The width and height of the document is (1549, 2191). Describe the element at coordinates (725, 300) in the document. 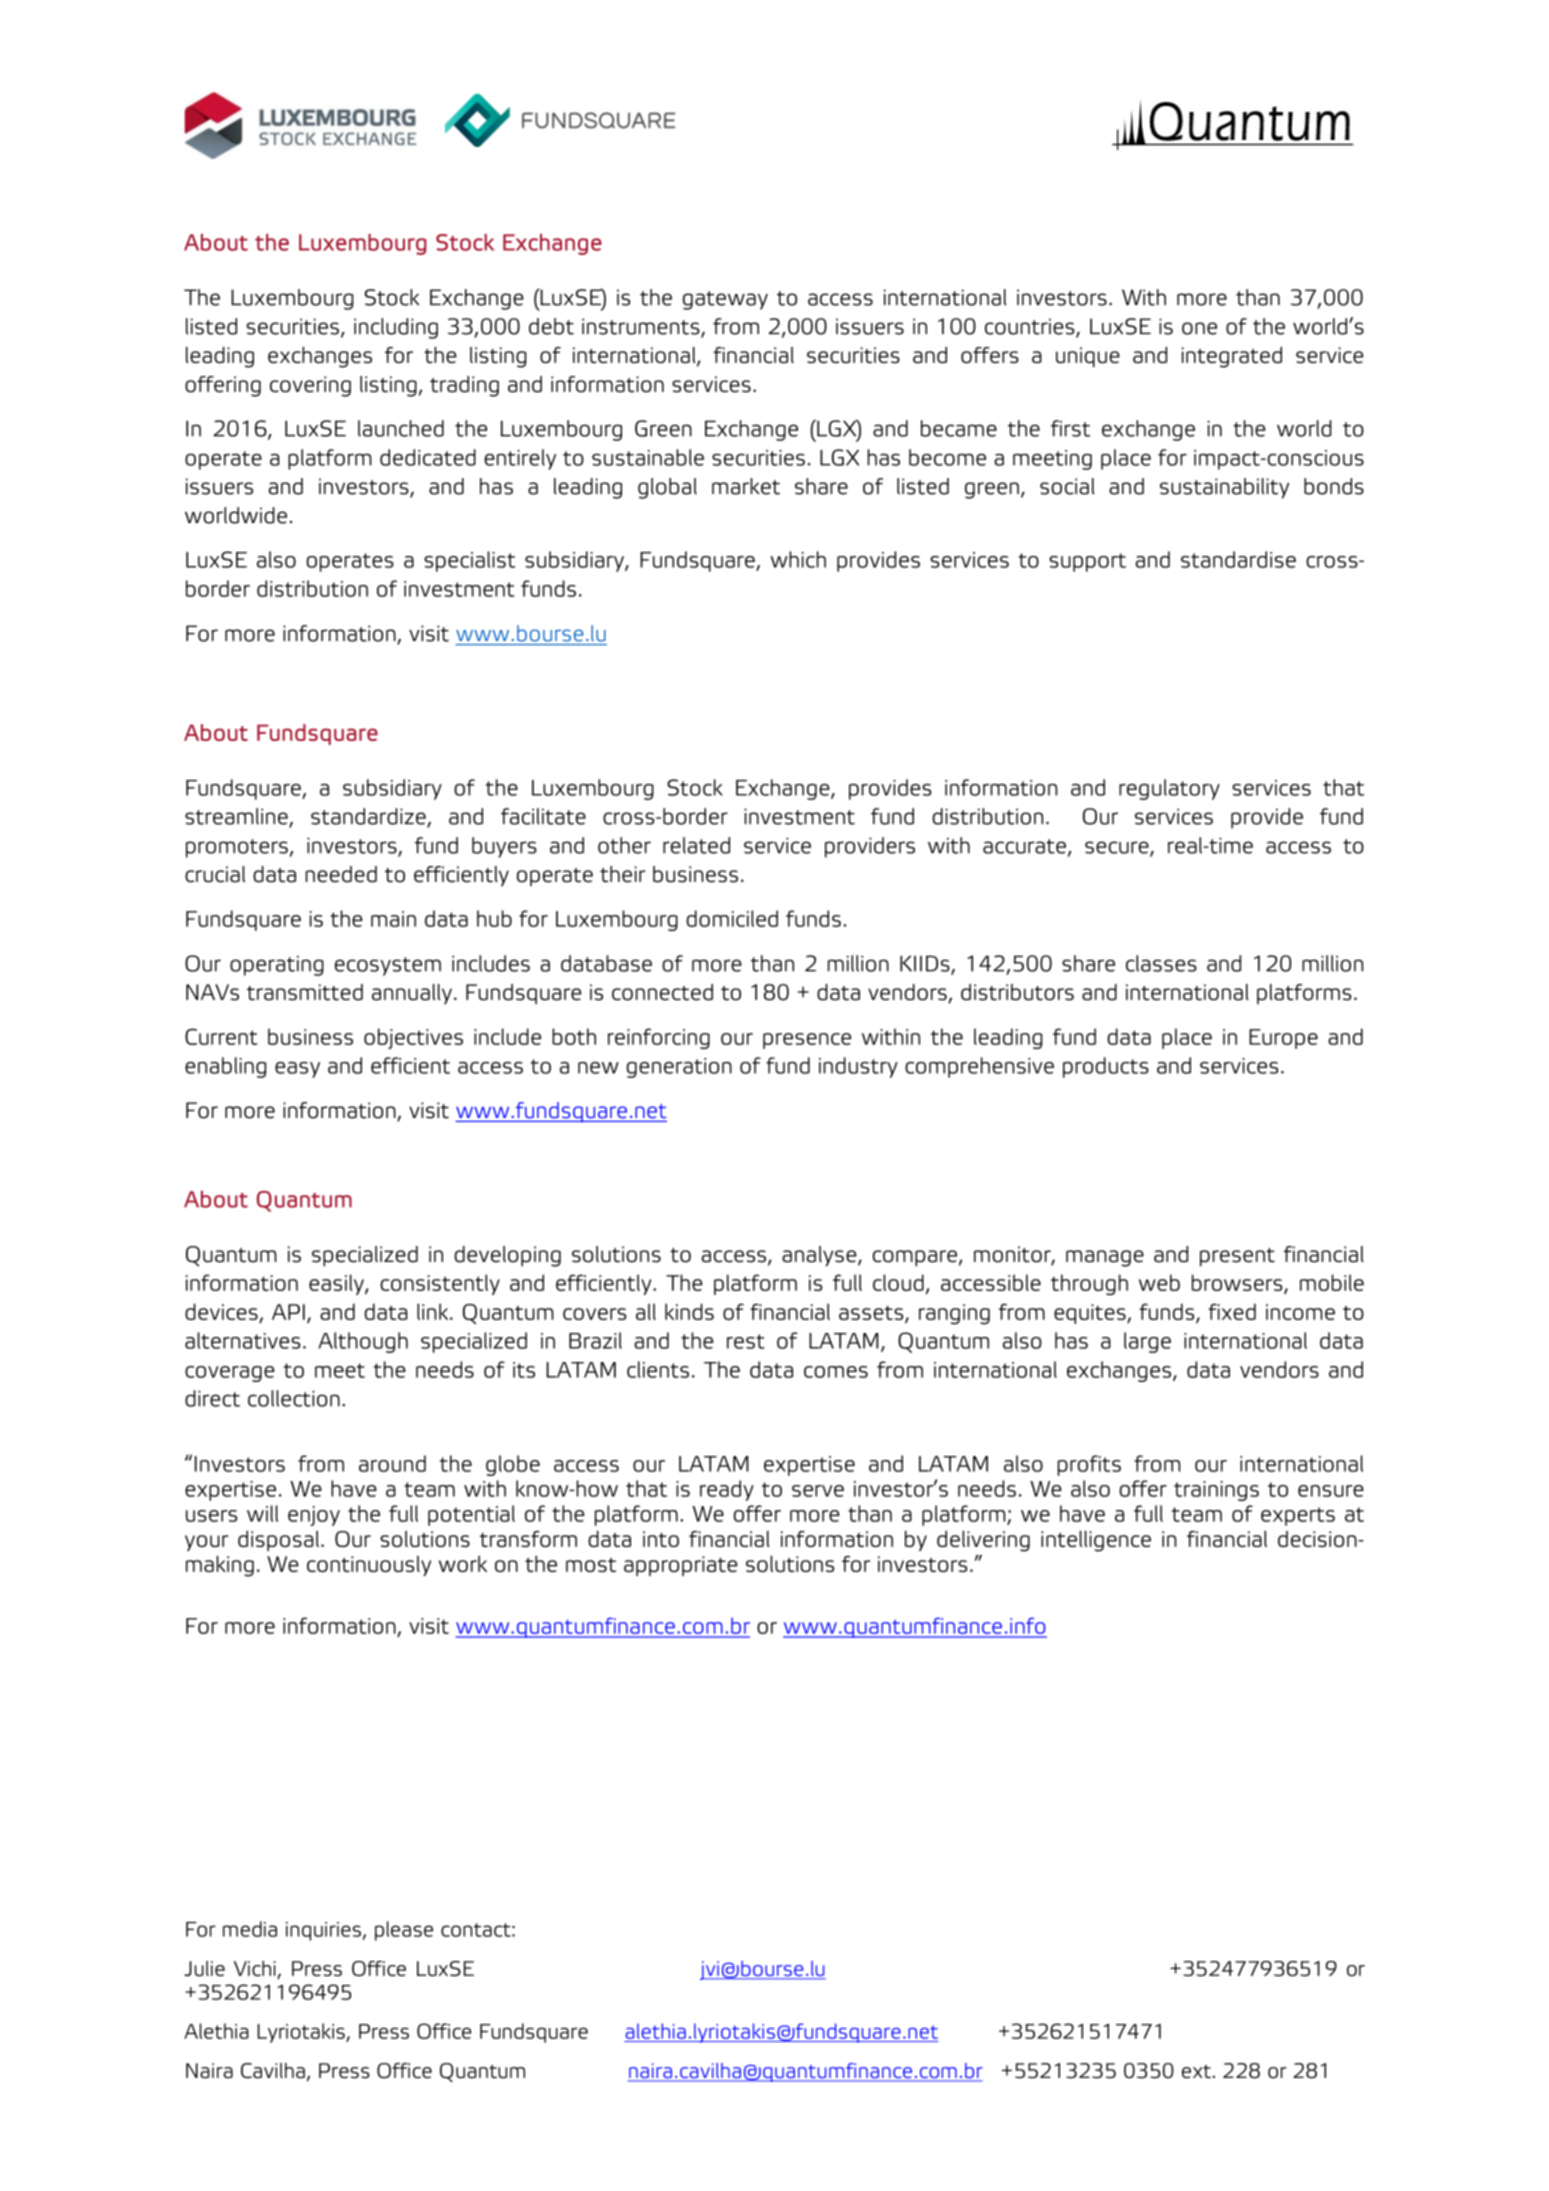

I see `gateway` at that location.
